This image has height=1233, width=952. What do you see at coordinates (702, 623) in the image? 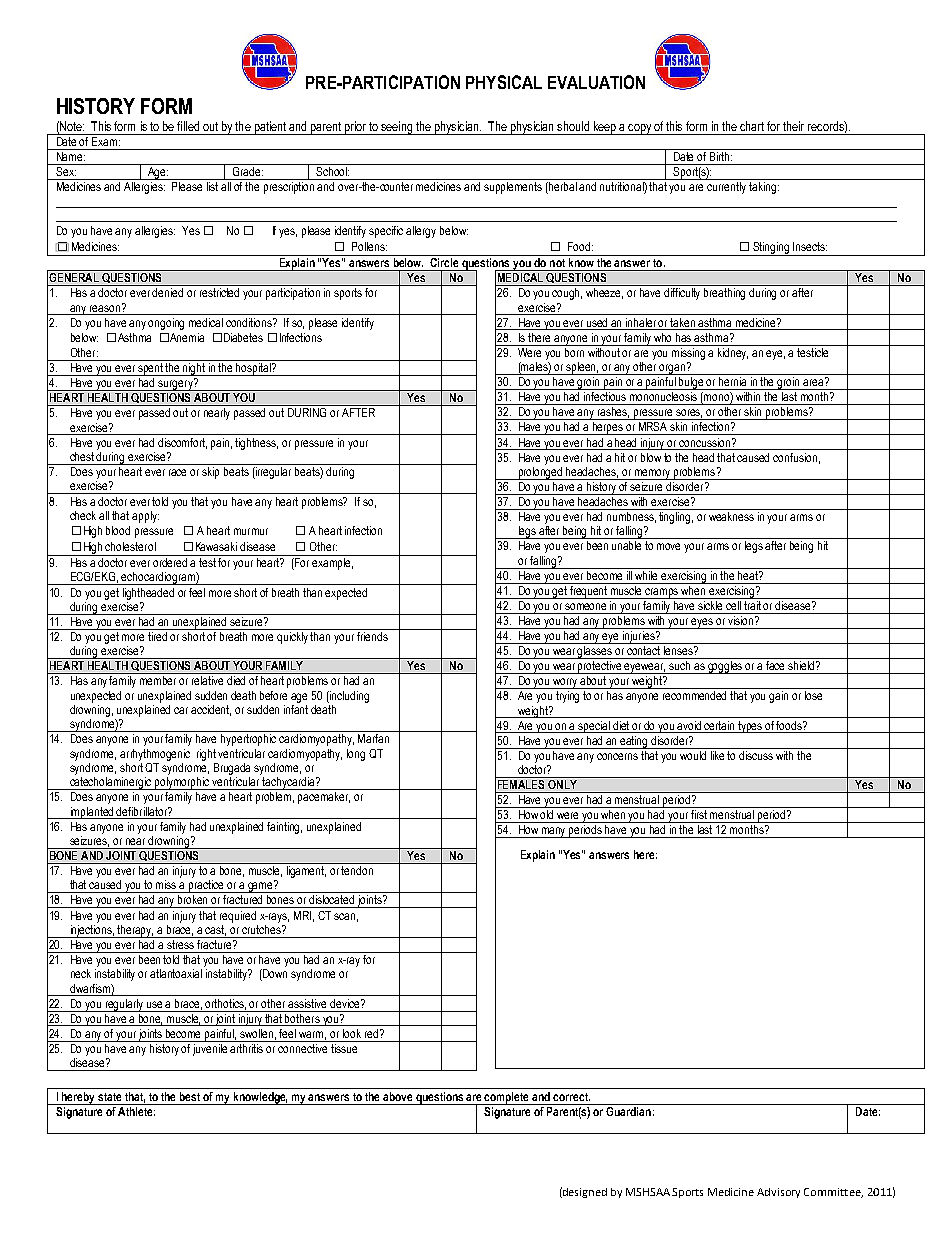
I see `eyes` at bounding box center [702, 623].
